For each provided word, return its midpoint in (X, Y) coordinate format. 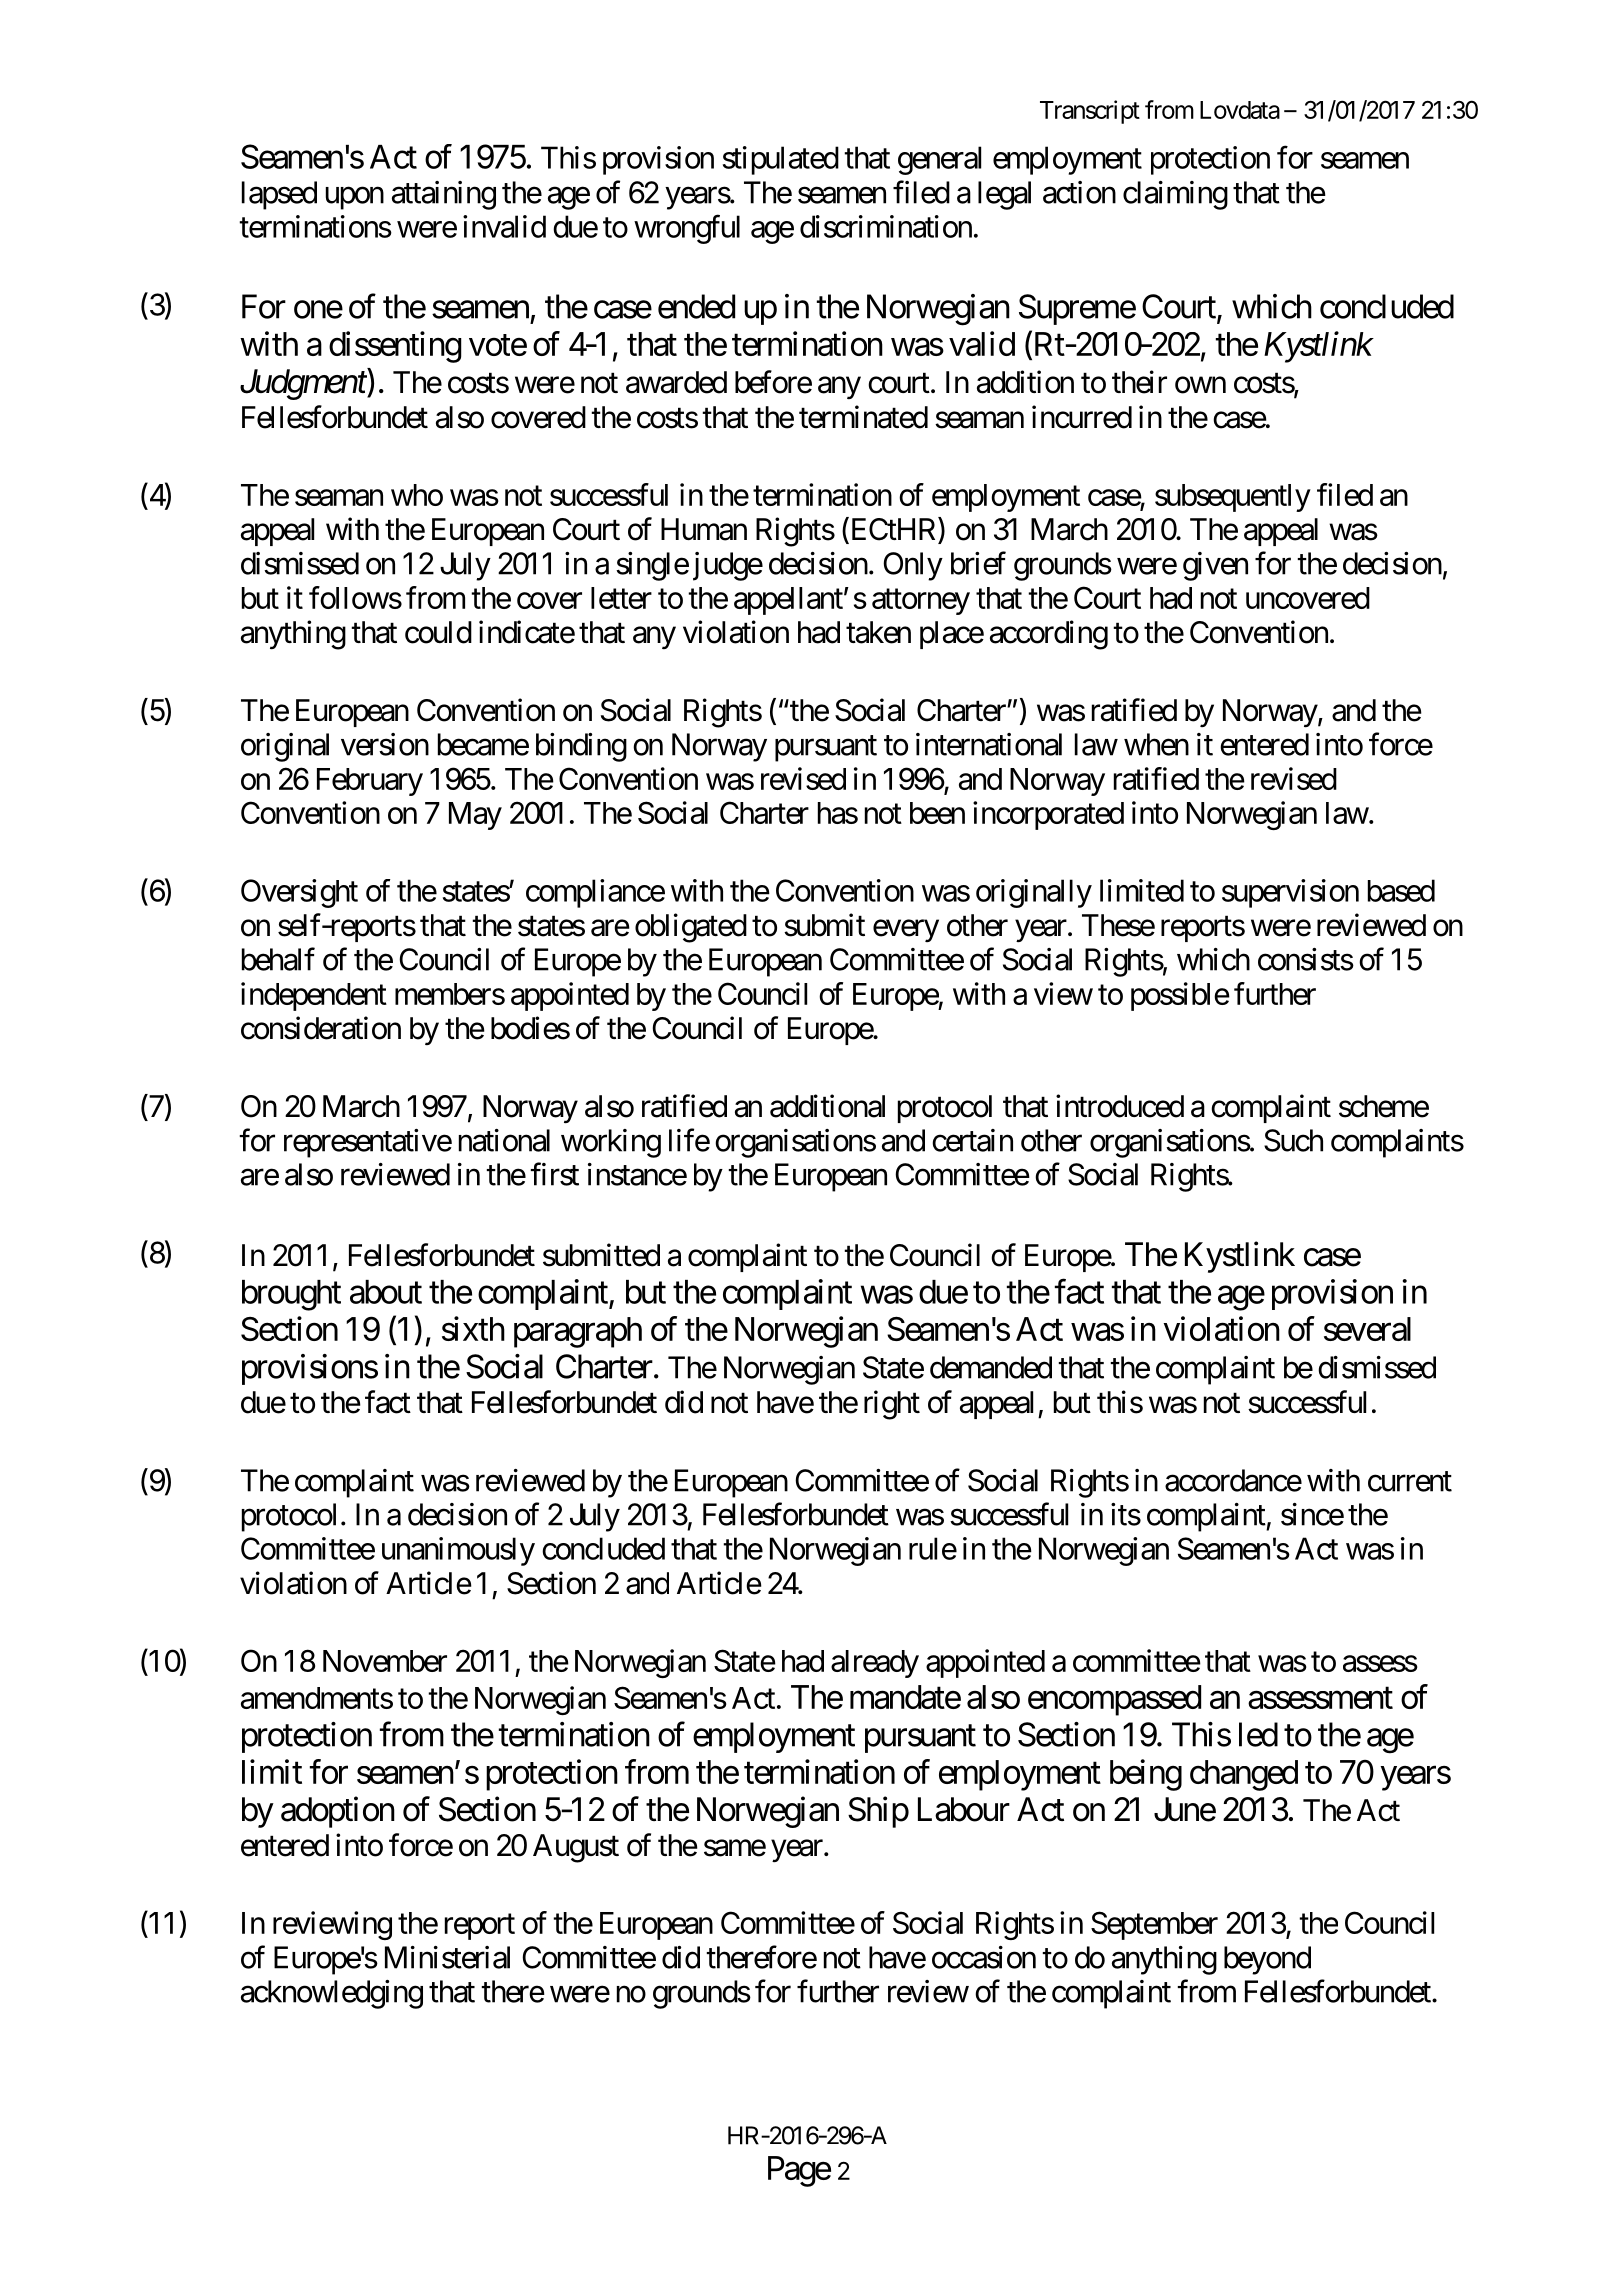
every (906, 931)
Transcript (1090, 112)
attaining (444, 195)
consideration (321, 1028)
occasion (984, 1957)
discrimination (886, 226)
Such (1293, 1140)
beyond (1267, 1960)
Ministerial (447, 1957)
